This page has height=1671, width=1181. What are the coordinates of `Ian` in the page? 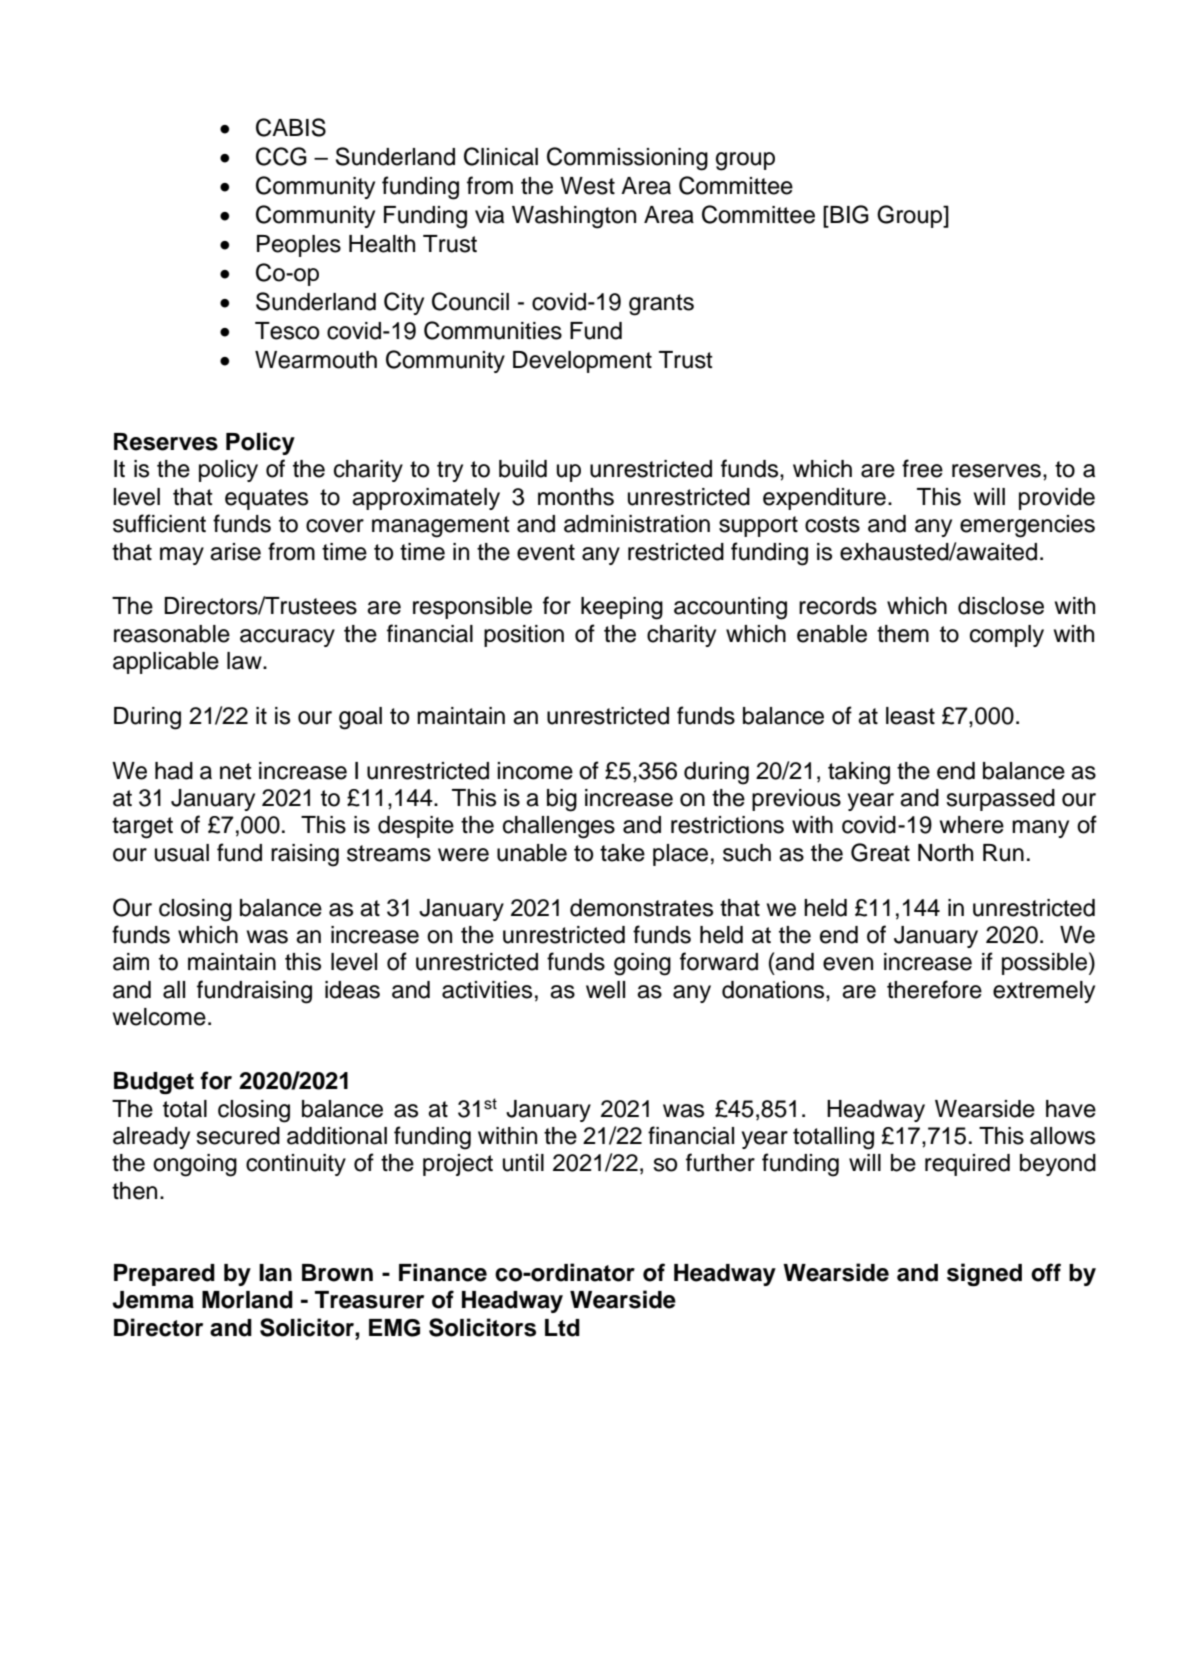 It's located at (275, 1273).
